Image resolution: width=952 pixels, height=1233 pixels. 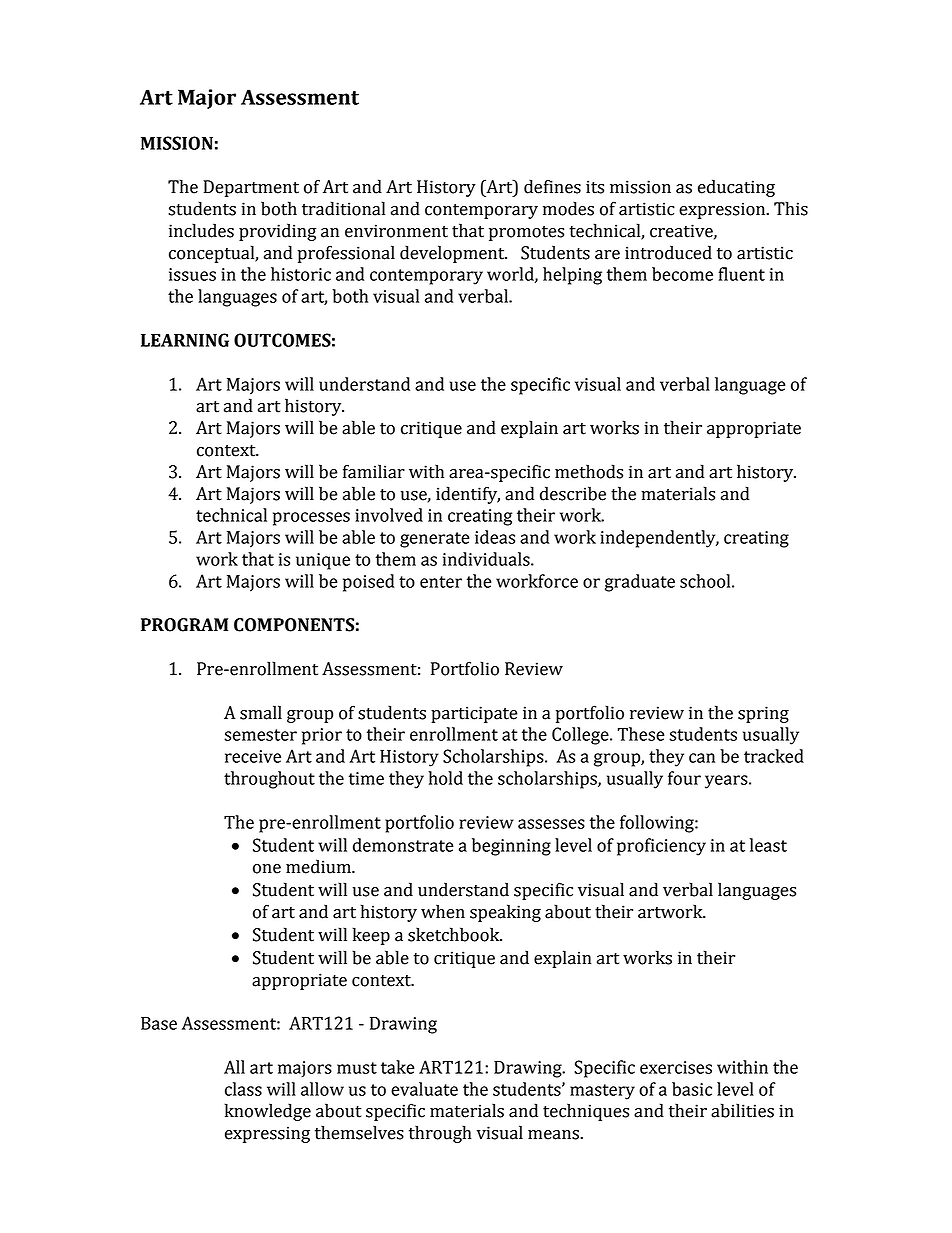 I want to click on methods, so click(x=589, y=471).
